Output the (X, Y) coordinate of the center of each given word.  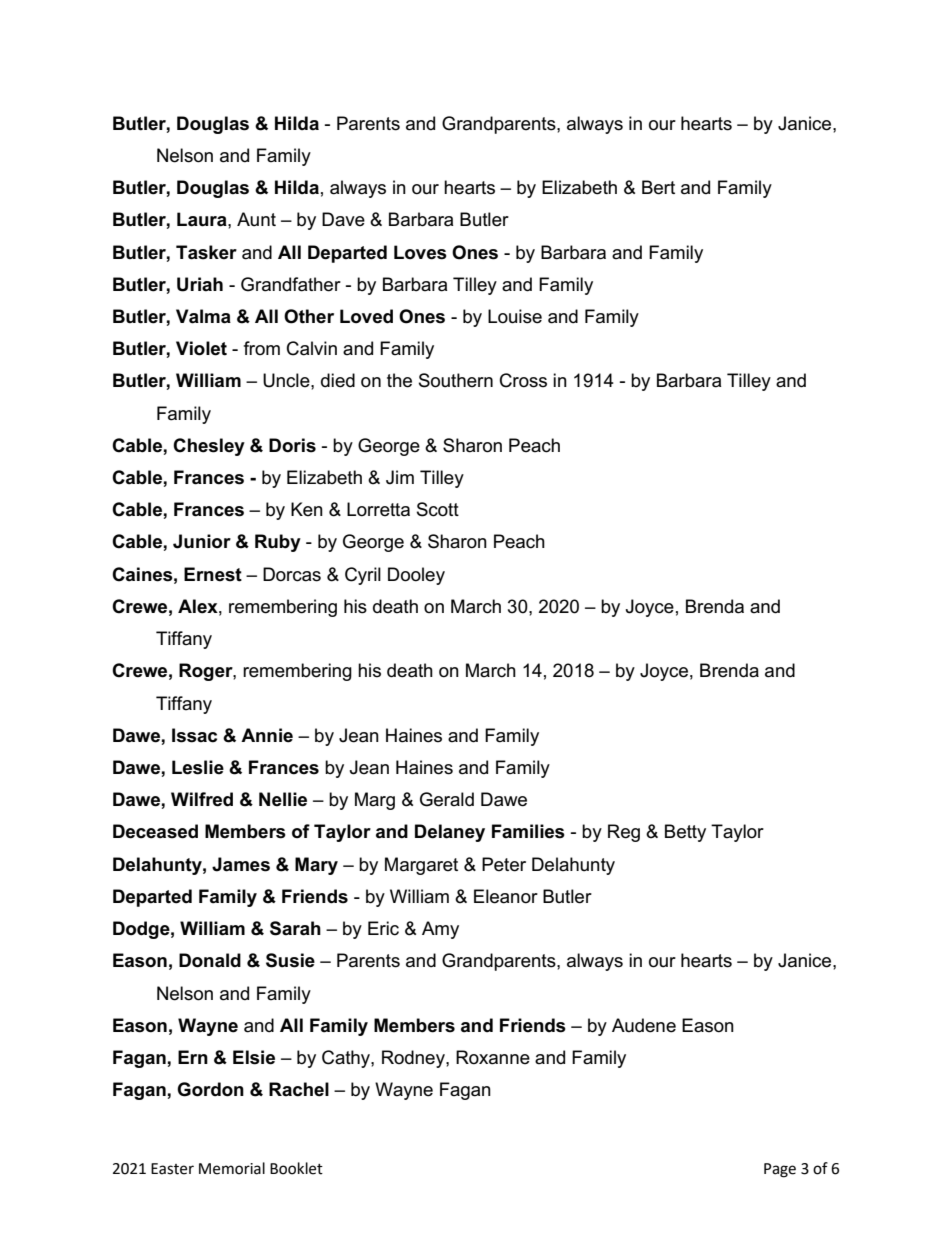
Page (780, 1170)
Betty (685, 833)
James (241, 864)
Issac (194, 735)
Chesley (209, 447)
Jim (400, 477)
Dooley (416, 576)
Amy (440, 930)
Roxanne (493, 1057)
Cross (523, 380)
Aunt (256, 219)
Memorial (232, 1168)
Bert (658, 187)
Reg (624, 833)
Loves (420, 252)
